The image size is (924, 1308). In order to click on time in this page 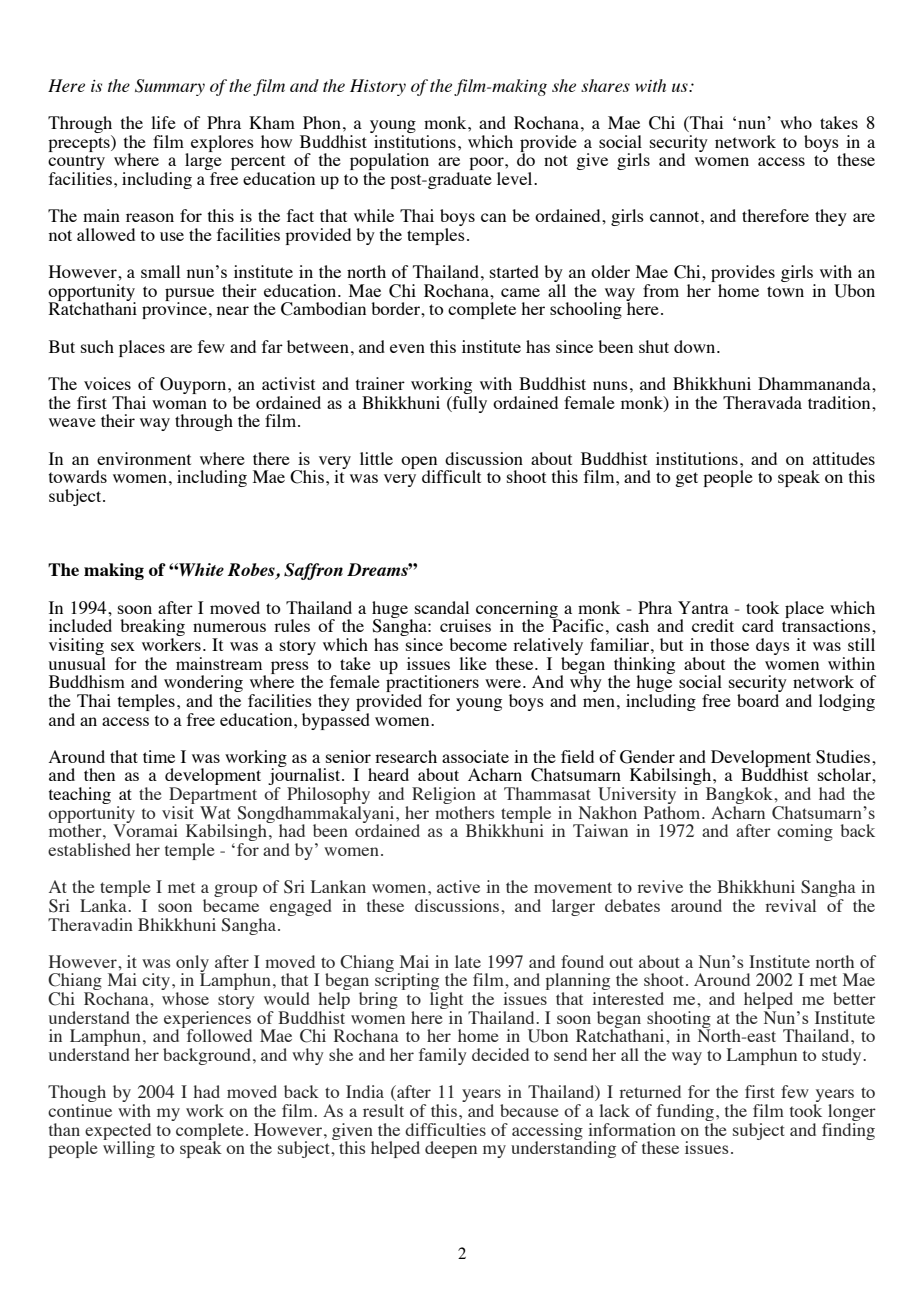, I will do `click(159, 756)`.
